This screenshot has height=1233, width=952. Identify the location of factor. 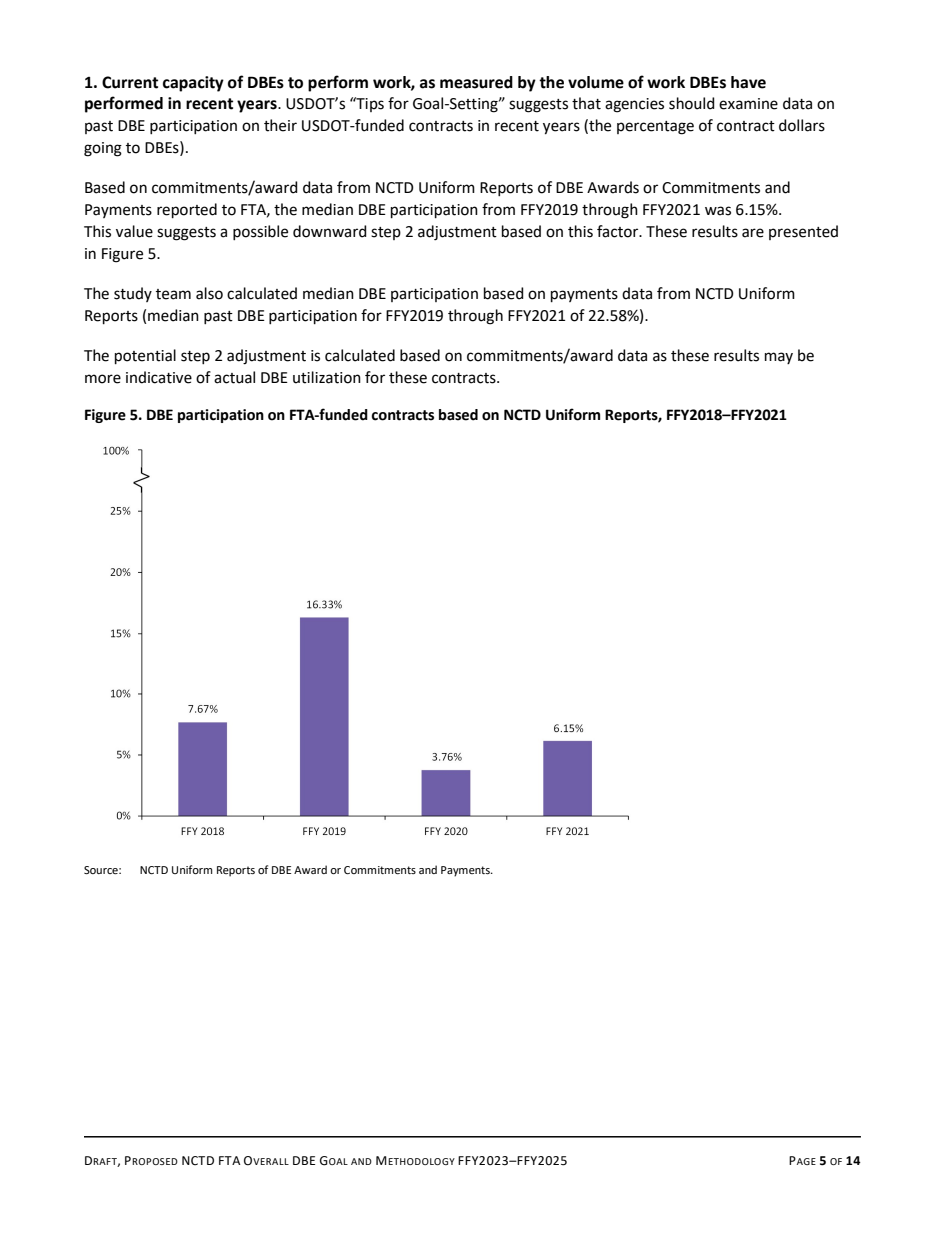
(619, 231).
